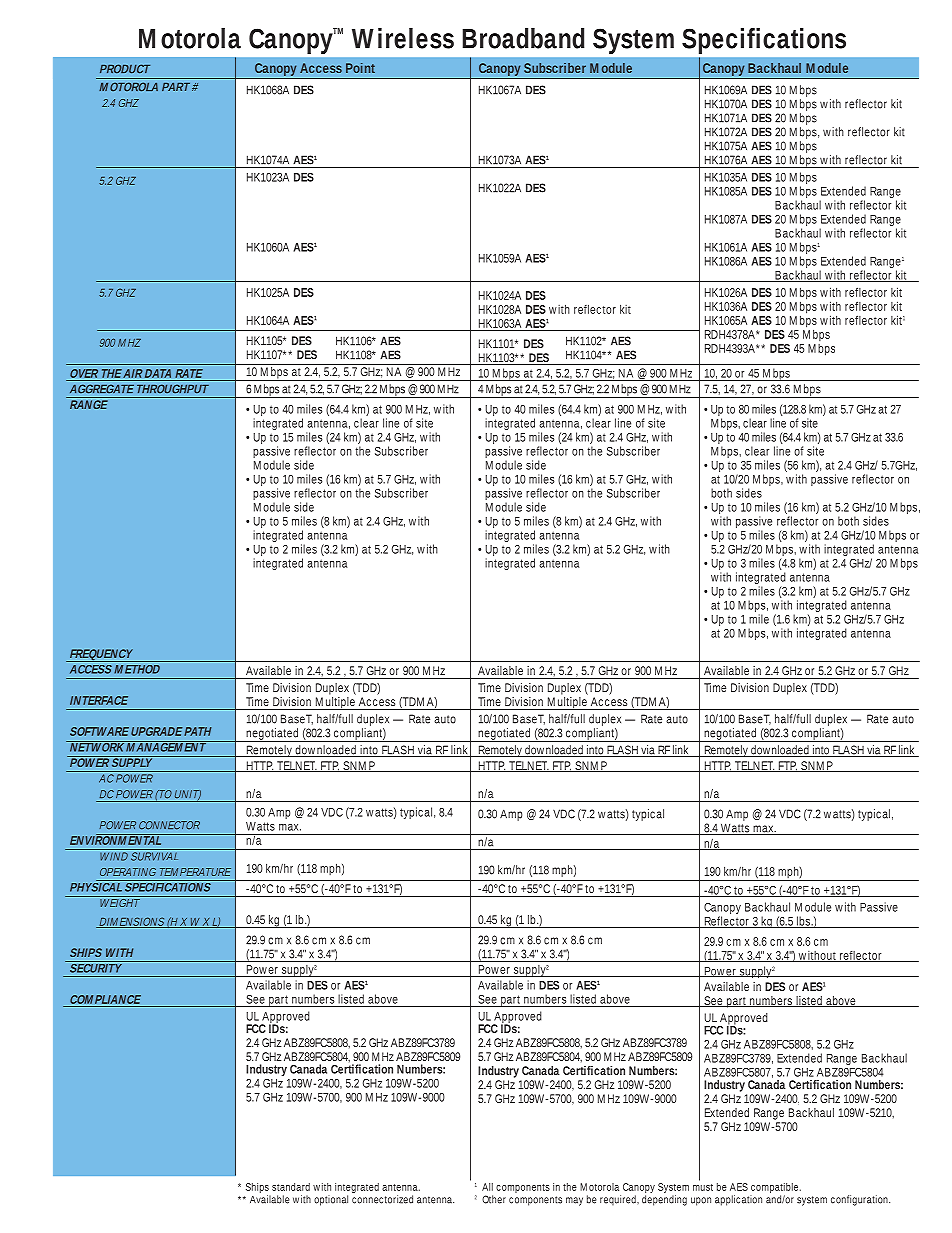  Describe the element at coordinates (738, 1200) in the document. I see `application` at that location.
